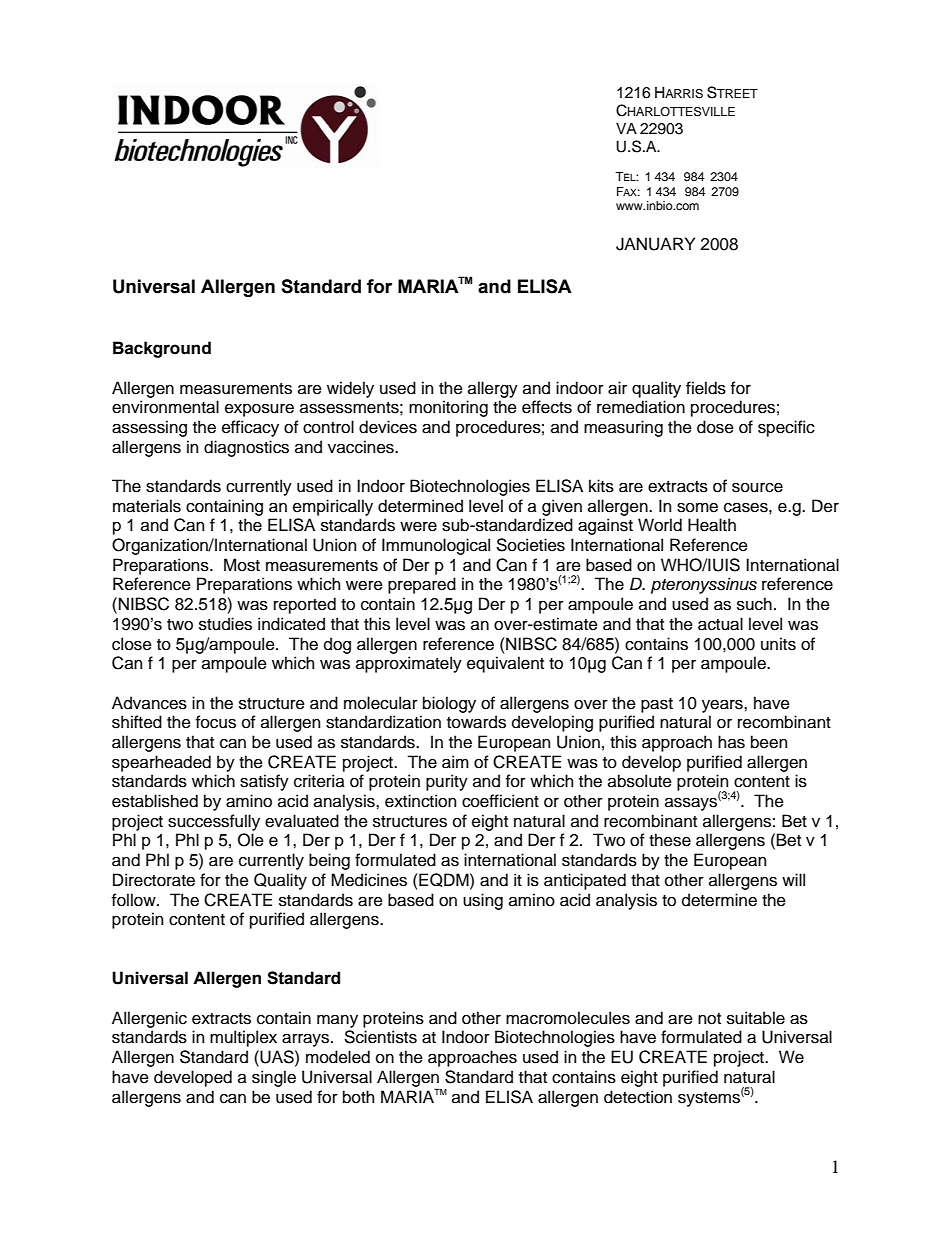 The width and height of the image is (952, 1233). Describe the element at coordinates (493, 389) in the image. I see `allergy` at that location.
